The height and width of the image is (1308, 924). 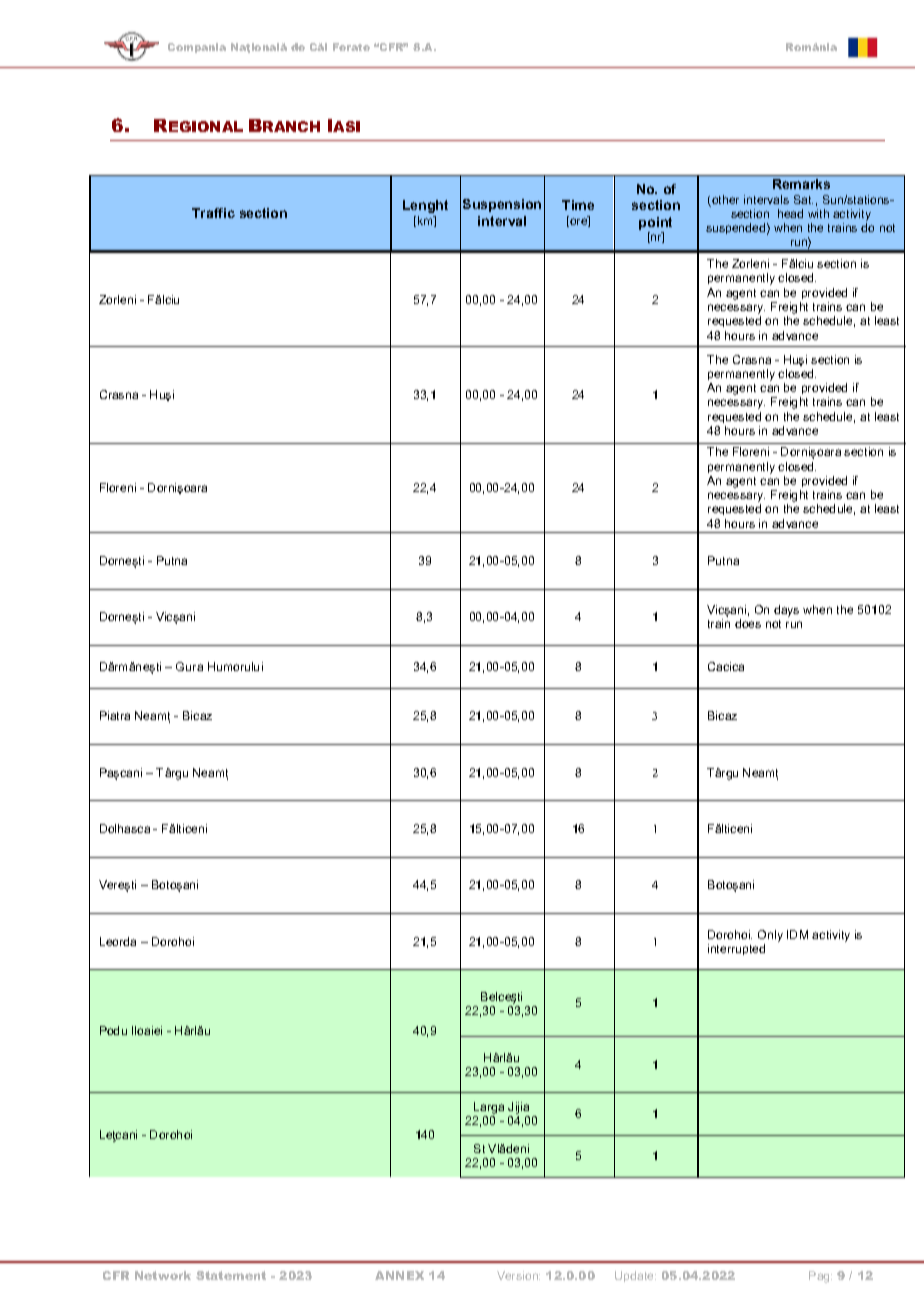 I want to click on Version, so click(x=518, y=1275).
